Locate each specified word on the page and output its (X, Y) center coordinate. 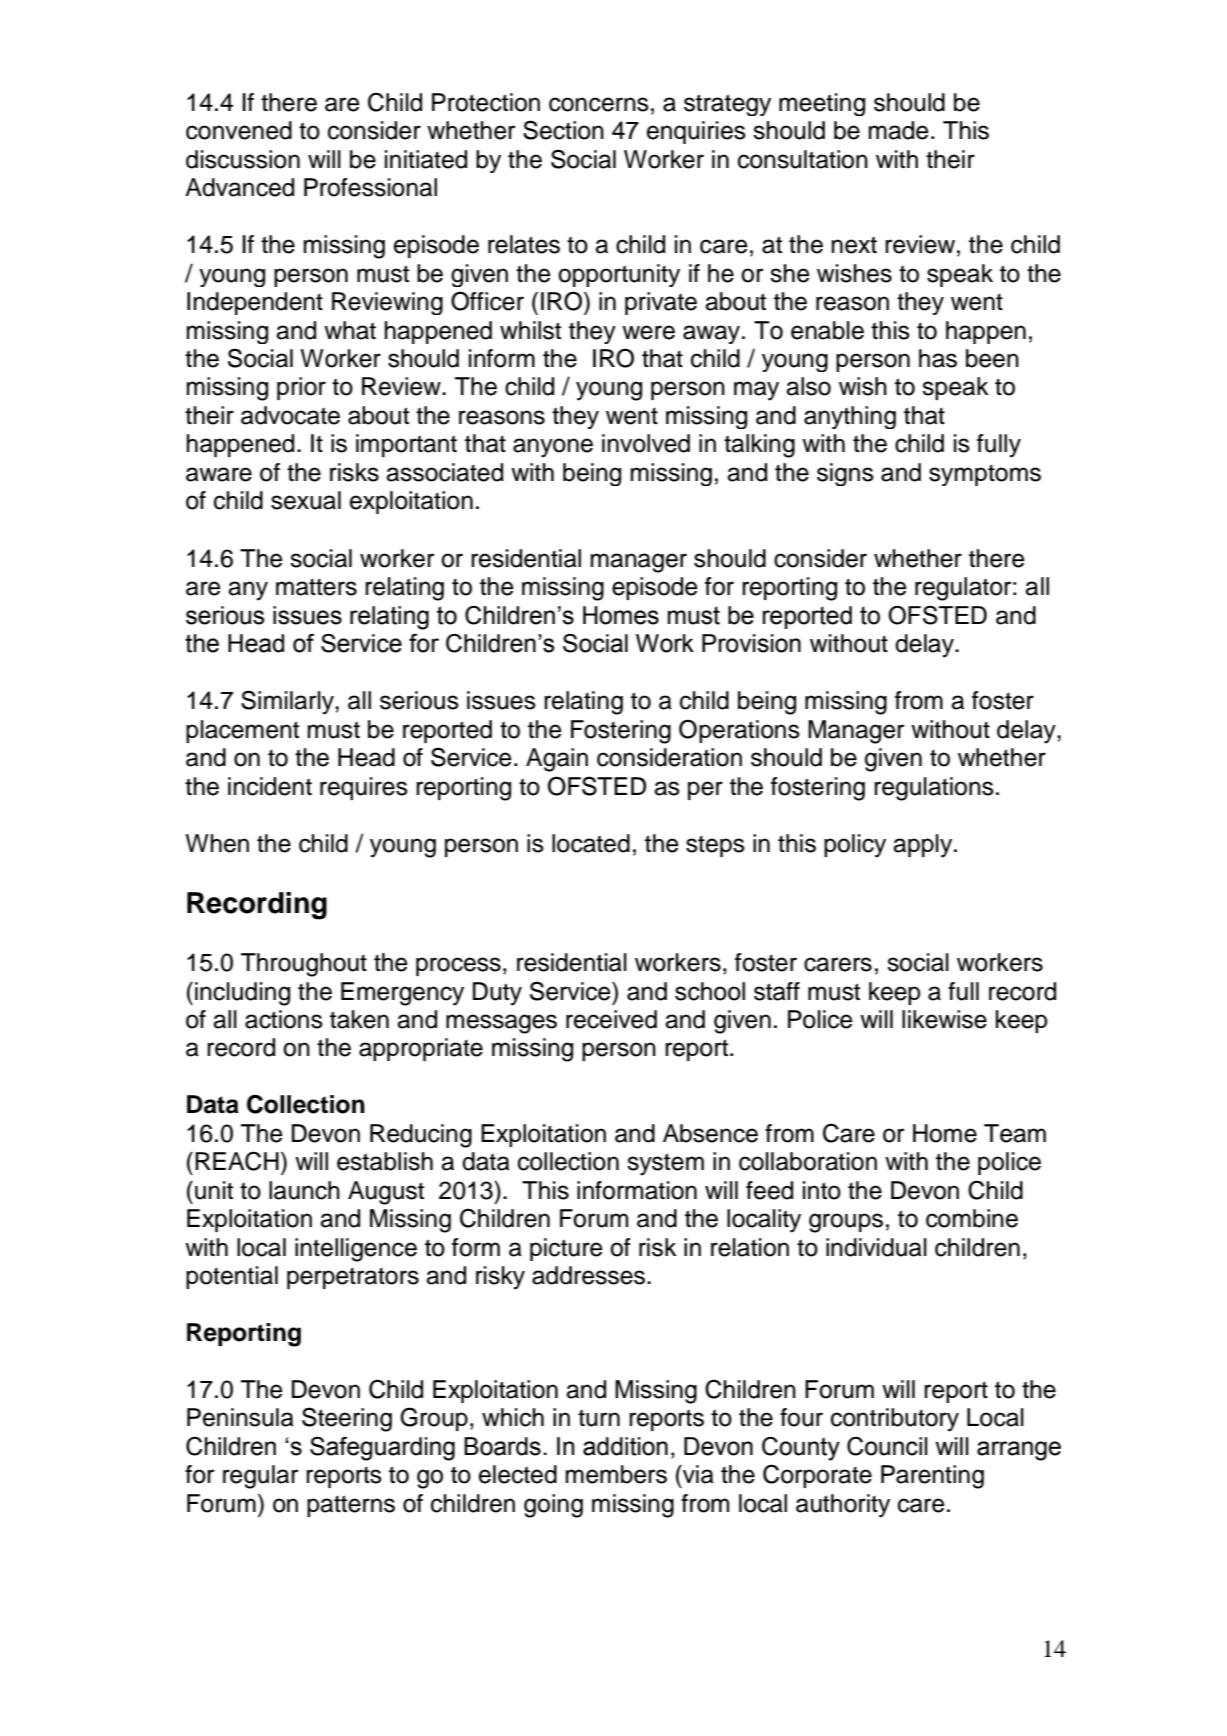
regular (261, 1477)
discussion (243, 159)
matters (316, 587)
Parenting (932, 1477)
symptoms (985, 475)
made (899, 130)
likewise (944, 1019)
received (611, 1019)
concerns (599, 104)
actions (284, 1019)
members (616, 1474)
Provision (751, 643)
